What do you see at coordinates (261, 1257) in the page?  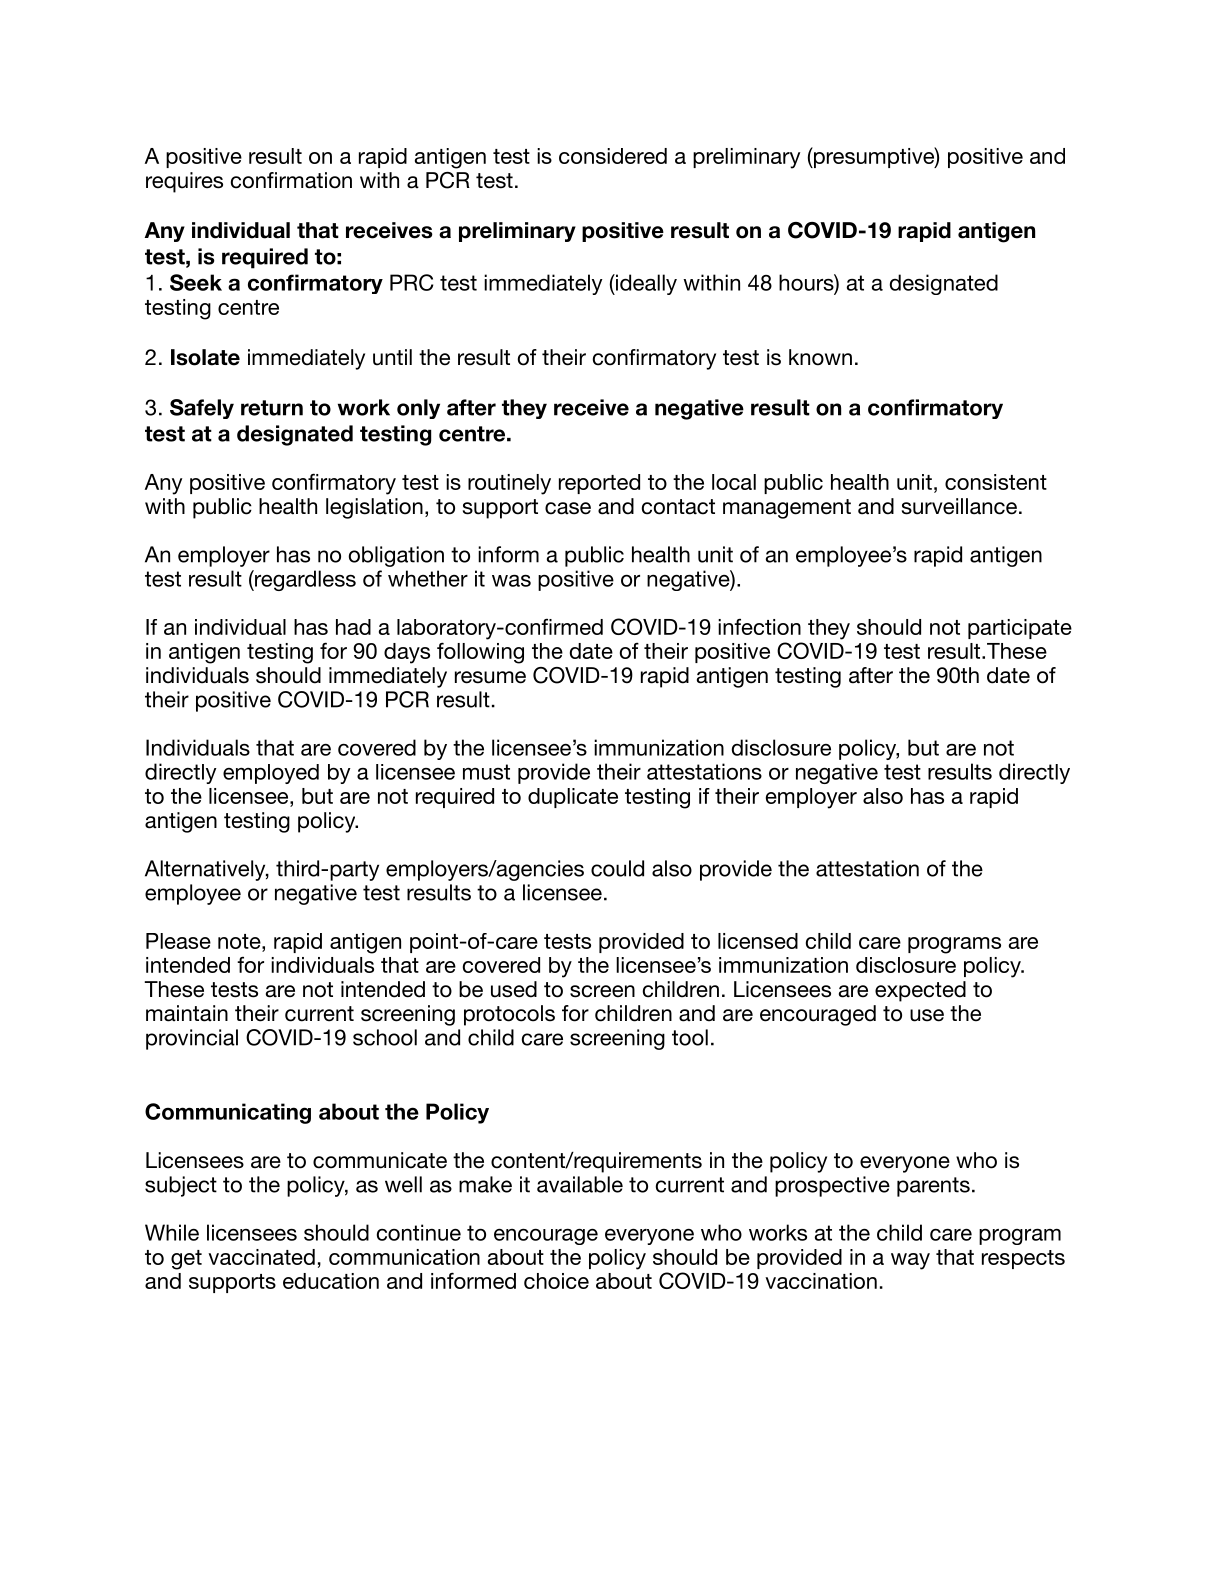 I see `vaccinated` at bounding box center [261, 1257].
